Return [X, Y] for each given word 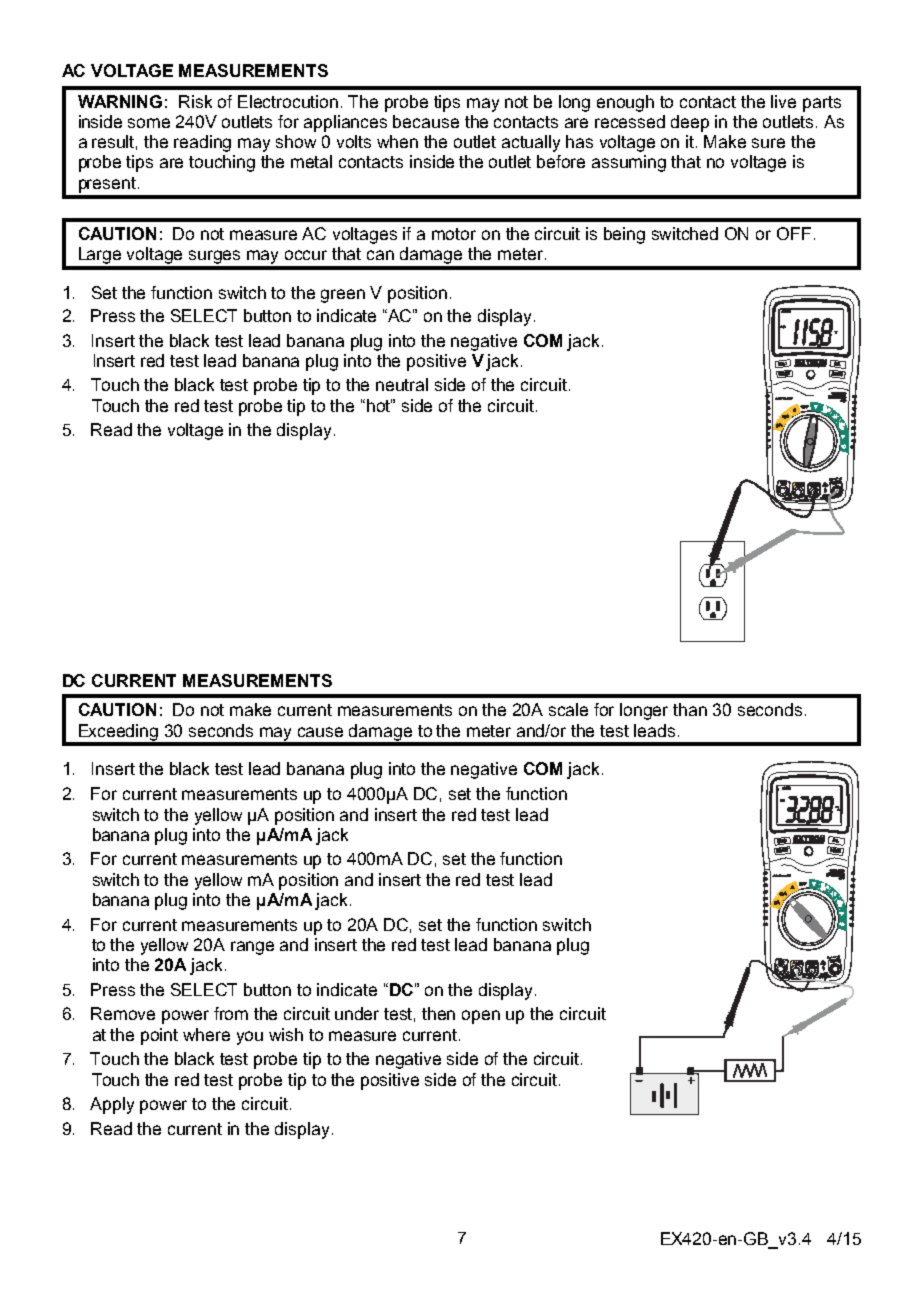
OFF [794, 233]
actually [531, 143]
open [481, 1017]
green [343, 296]
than [690, 709]
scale [568, 709]
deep [690, 123]
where [206, 1034]
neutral [402, 384]
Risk [195, 101]
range [252, 948]
